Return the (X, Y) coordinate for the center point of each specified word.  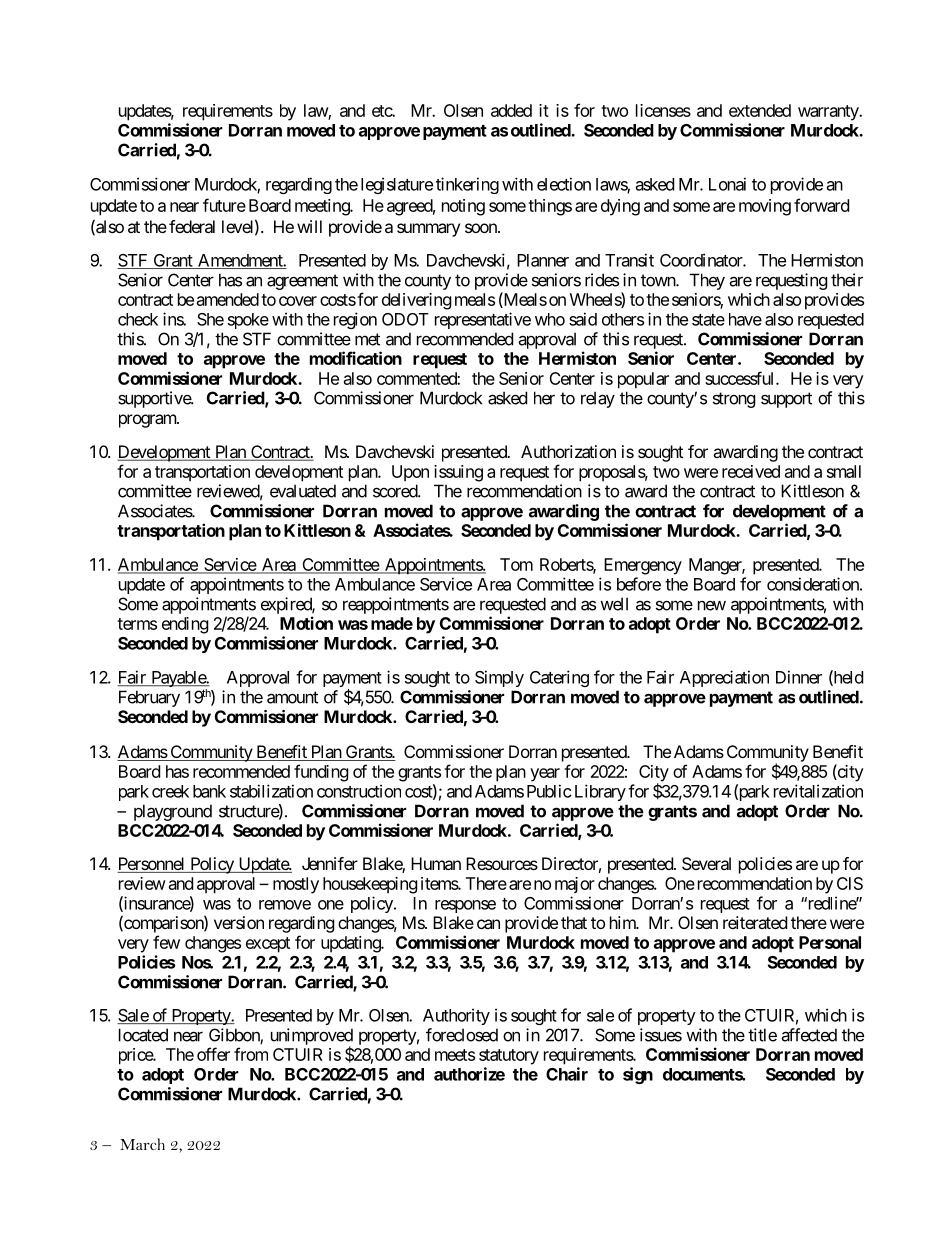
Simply (499, 678)
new (712, 606)
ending (185, 625)
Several (706, 863)
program (148, 421)
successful (741, 378)
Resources (502, 863)
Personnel (152, 865)
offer (213, 1054)
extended (760, 110)
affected (809, 1035)
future (224, 205)
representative (483, 320)
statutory (509, 1057)
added (511, 110)
